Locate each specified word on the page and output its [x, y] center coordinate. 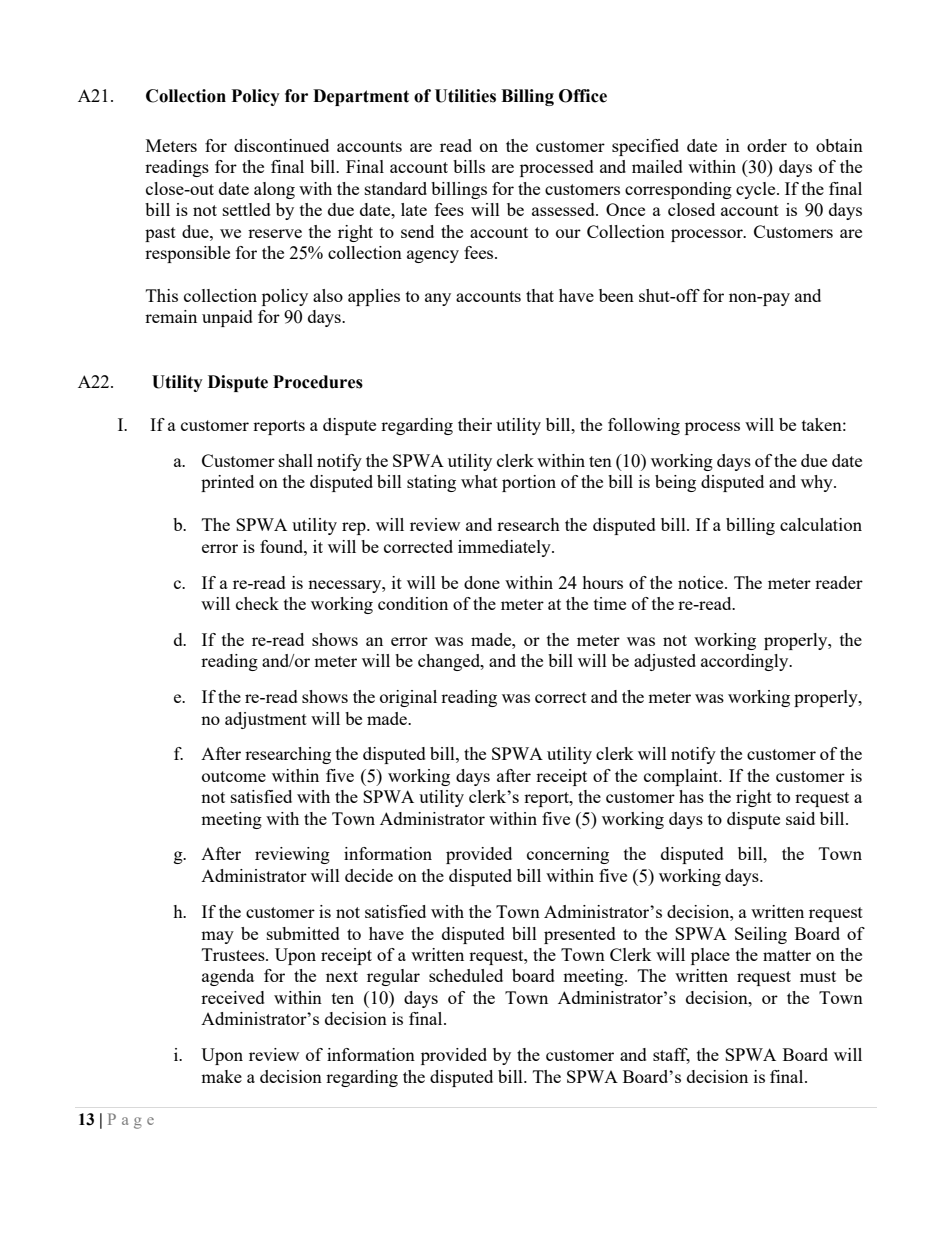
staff [671, 1056]
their [475, 424]
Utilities [465, 96]
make [221, 1076]
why [818, 483]
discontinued [281, 145]
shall [296, 460]
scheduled [466, 975]
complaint [682, 777]
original [408, 698]
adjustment [266, 720]
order [767, 145]
